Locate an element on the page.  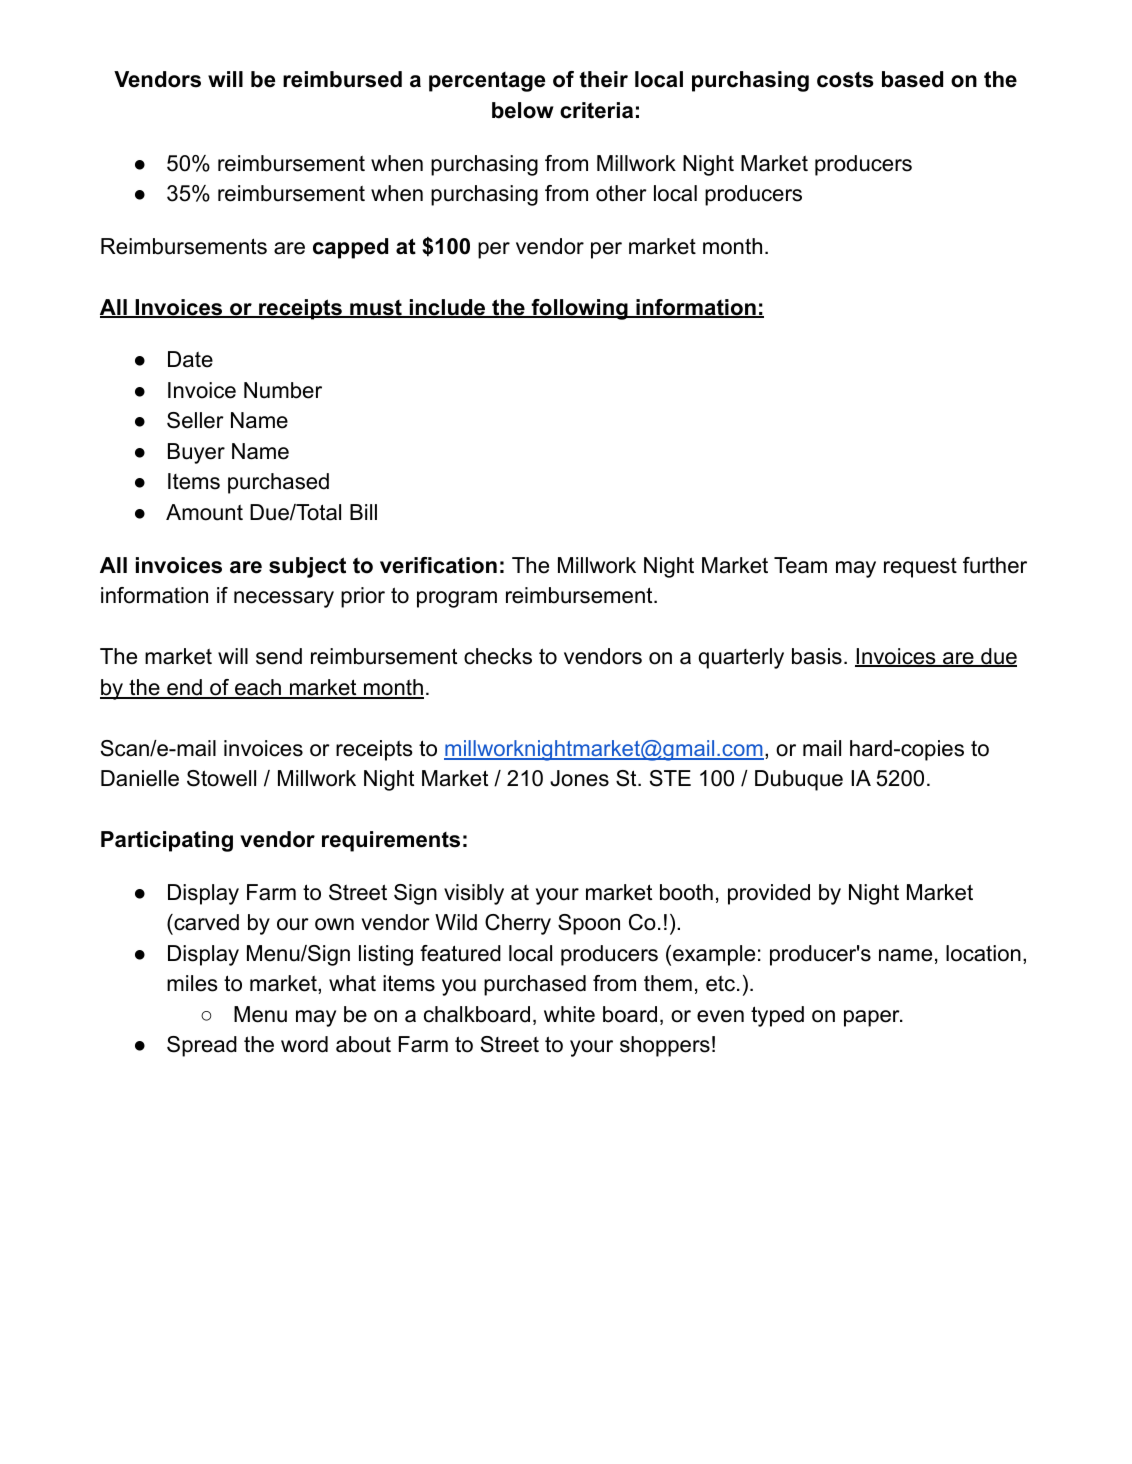
based is located at coordinates (912, 79).
